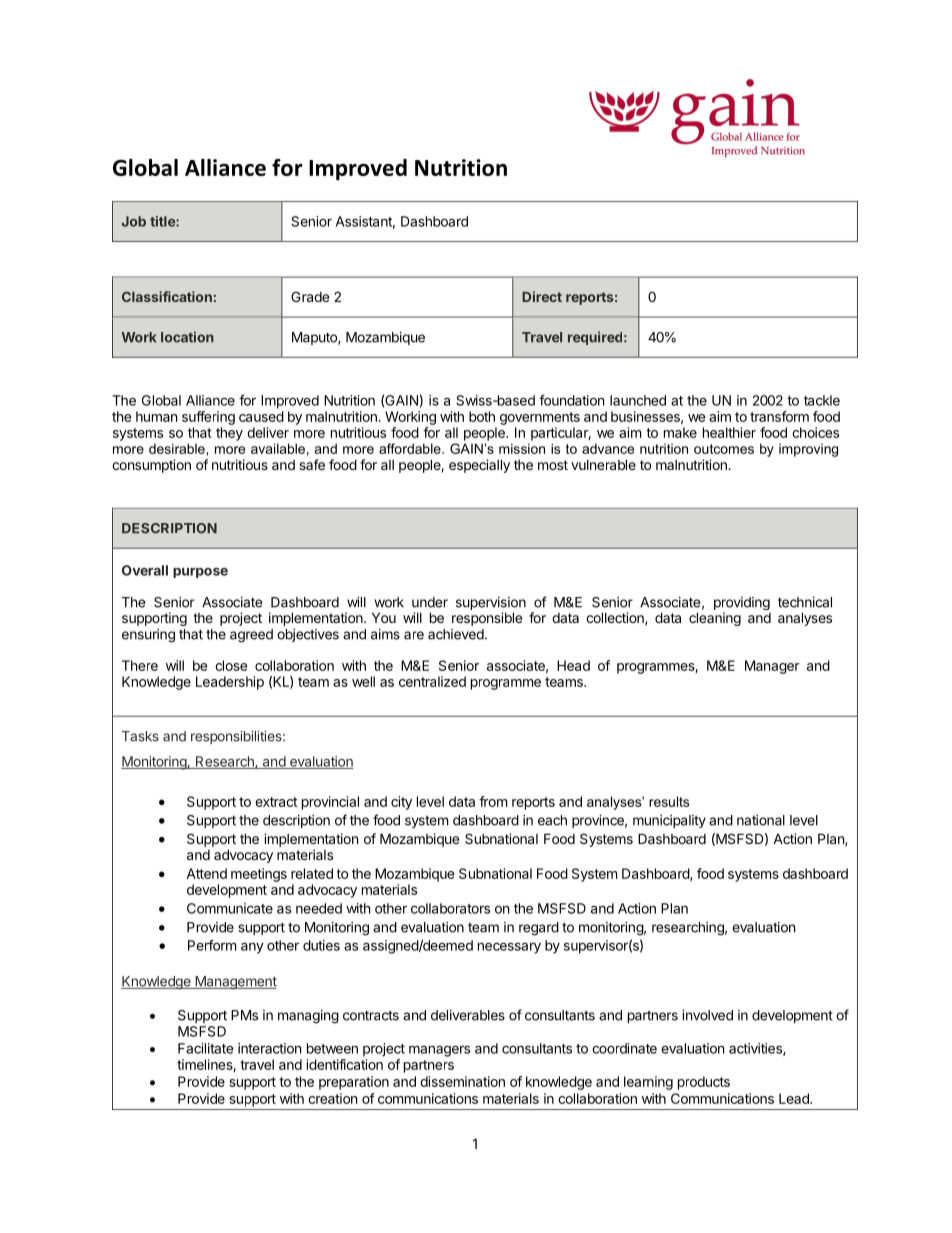  I want to click on cleaning, so click(715, 619).
